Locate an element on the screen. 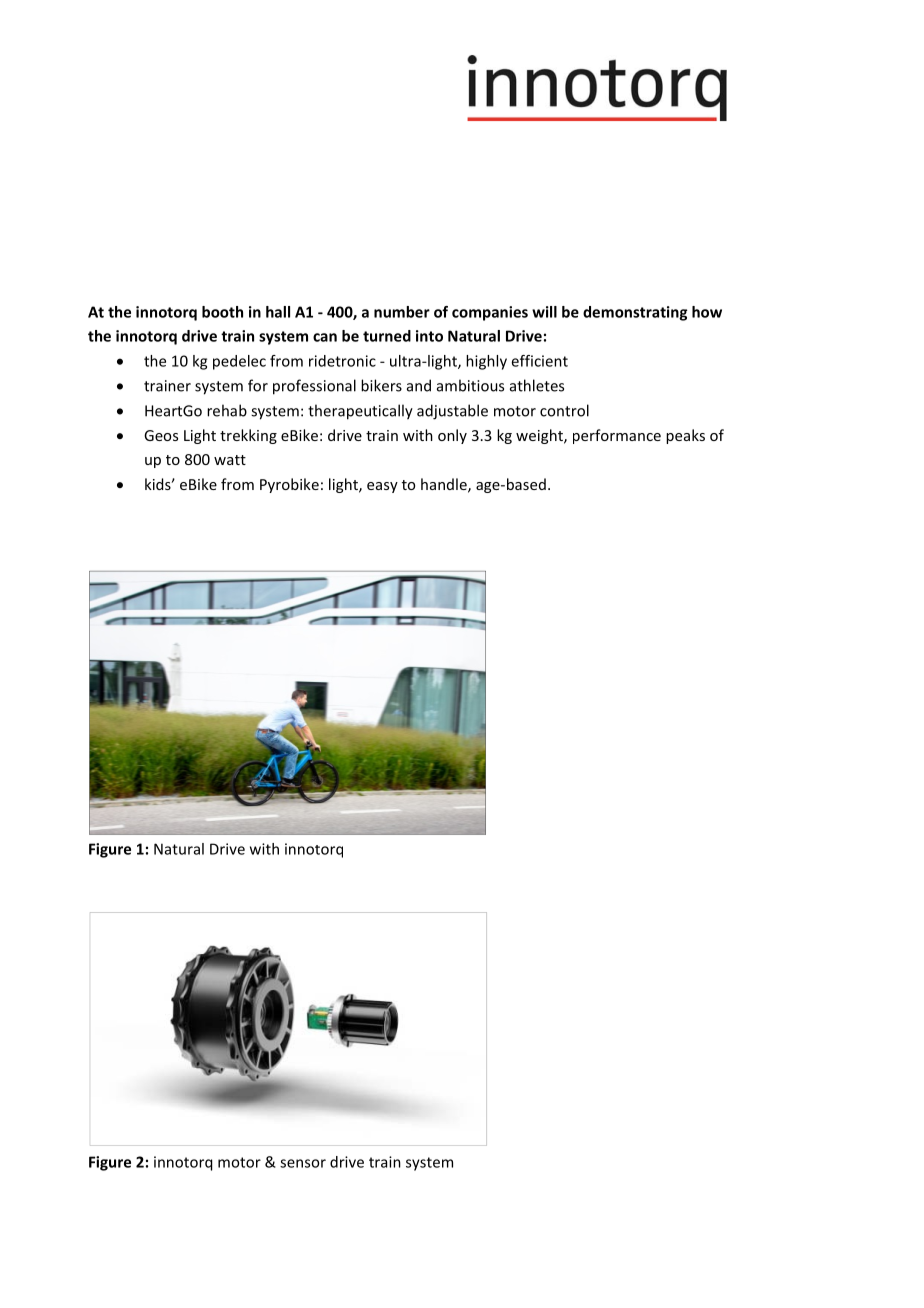  demonstrating is located at coordinates (635, 313).
